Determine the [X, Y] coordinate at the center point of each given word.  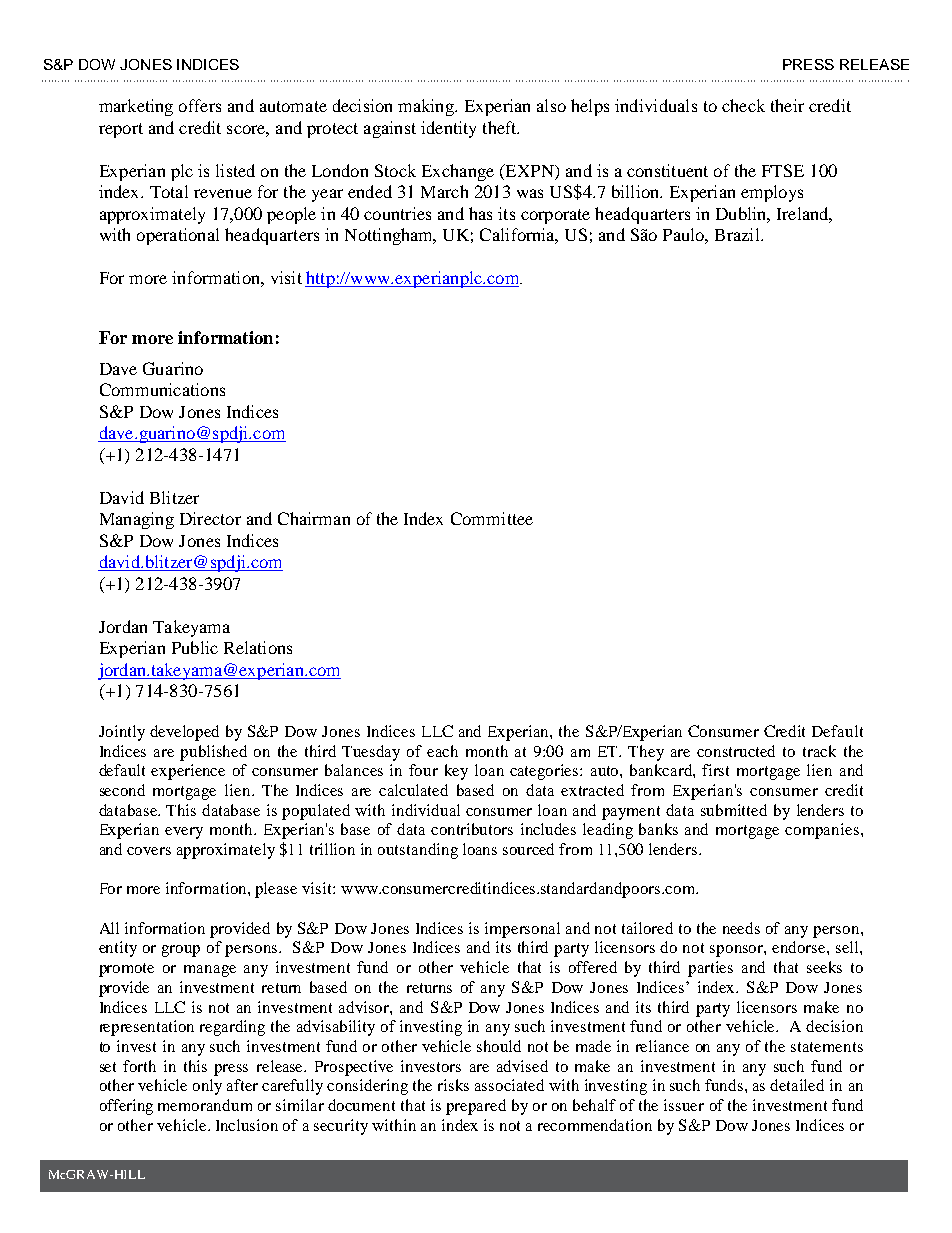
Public [195, 647]
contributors [472, 829]
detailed [797, 1085]
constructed [736, 751]
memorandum [205, 1105]
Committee [492, 518]
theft [501, 127]
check [743, 105]
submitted [734, 810]
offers [200, 105]
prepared [476, 1107]
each [442, 751]
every [184, 833]
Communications [162, 389]
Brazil [738, 234]
